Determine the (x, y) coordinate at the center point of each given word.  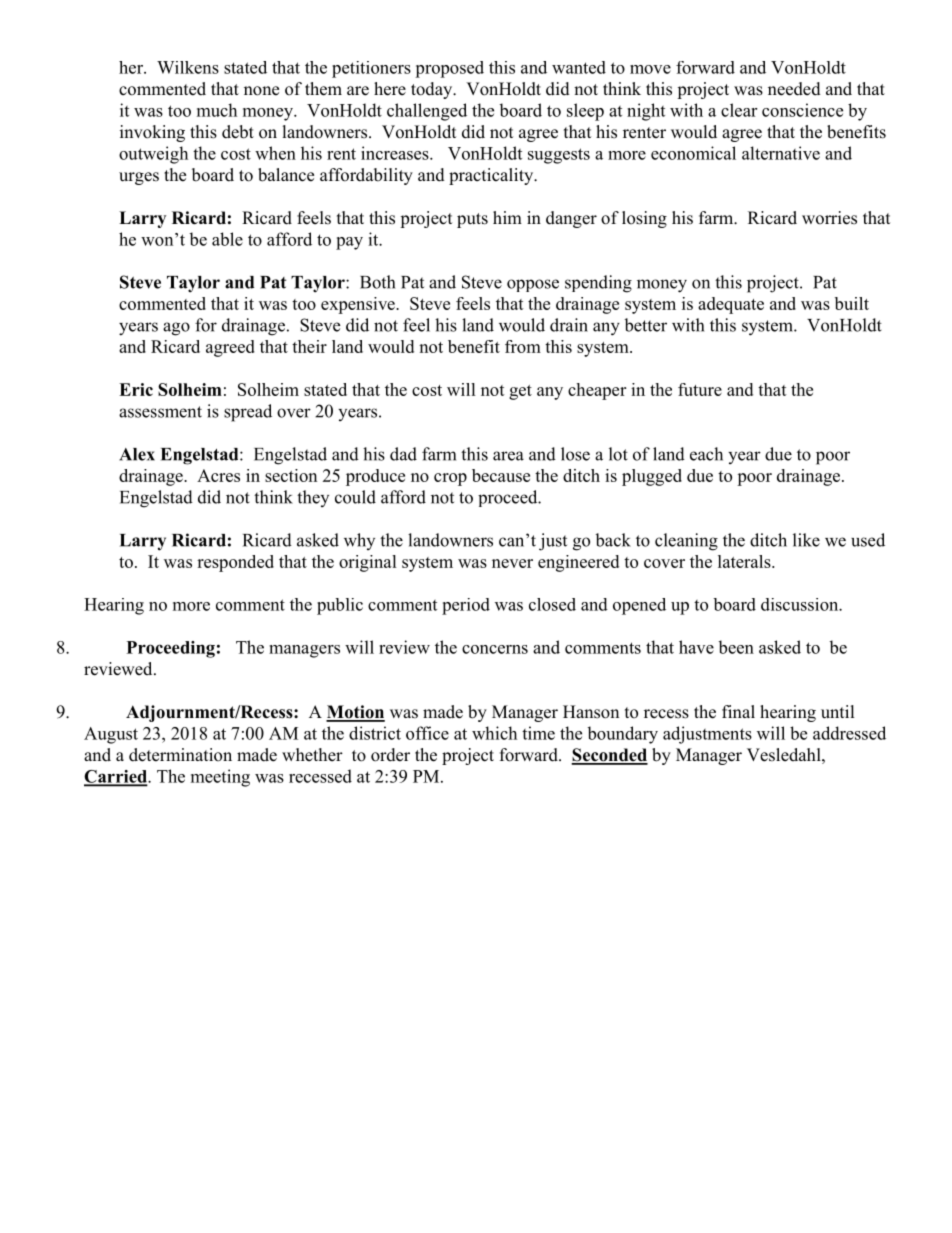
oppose (533, 285)
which (494, 733)
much (217, 110)
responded (235, 563)
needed (794, 89)
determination (180, 755)
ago (176, 329)
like (806, 540)
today (433, 90)
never (512, 563)
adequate (731, 305)
